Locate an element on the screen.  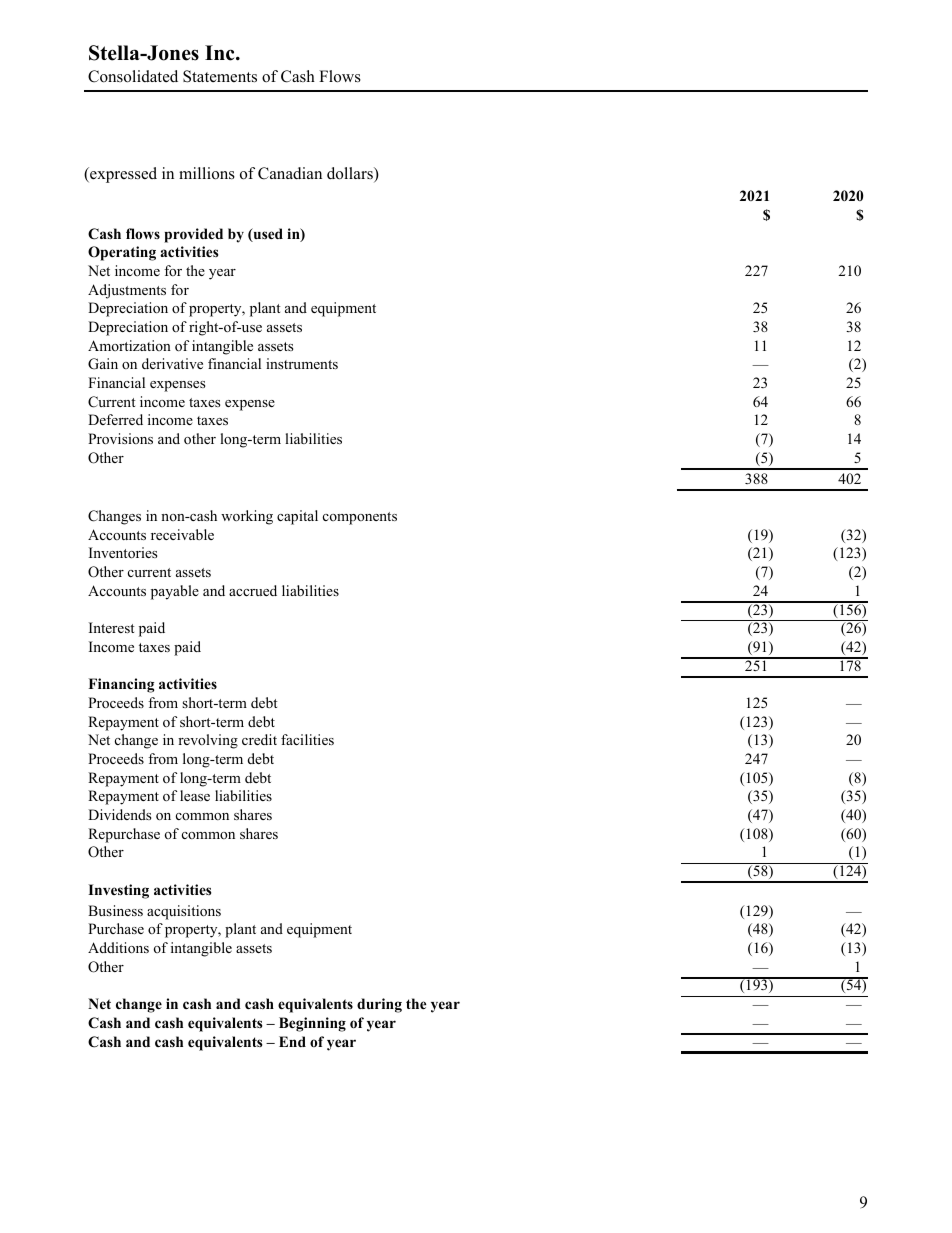
facilities is located at coordinates (307, 739).
